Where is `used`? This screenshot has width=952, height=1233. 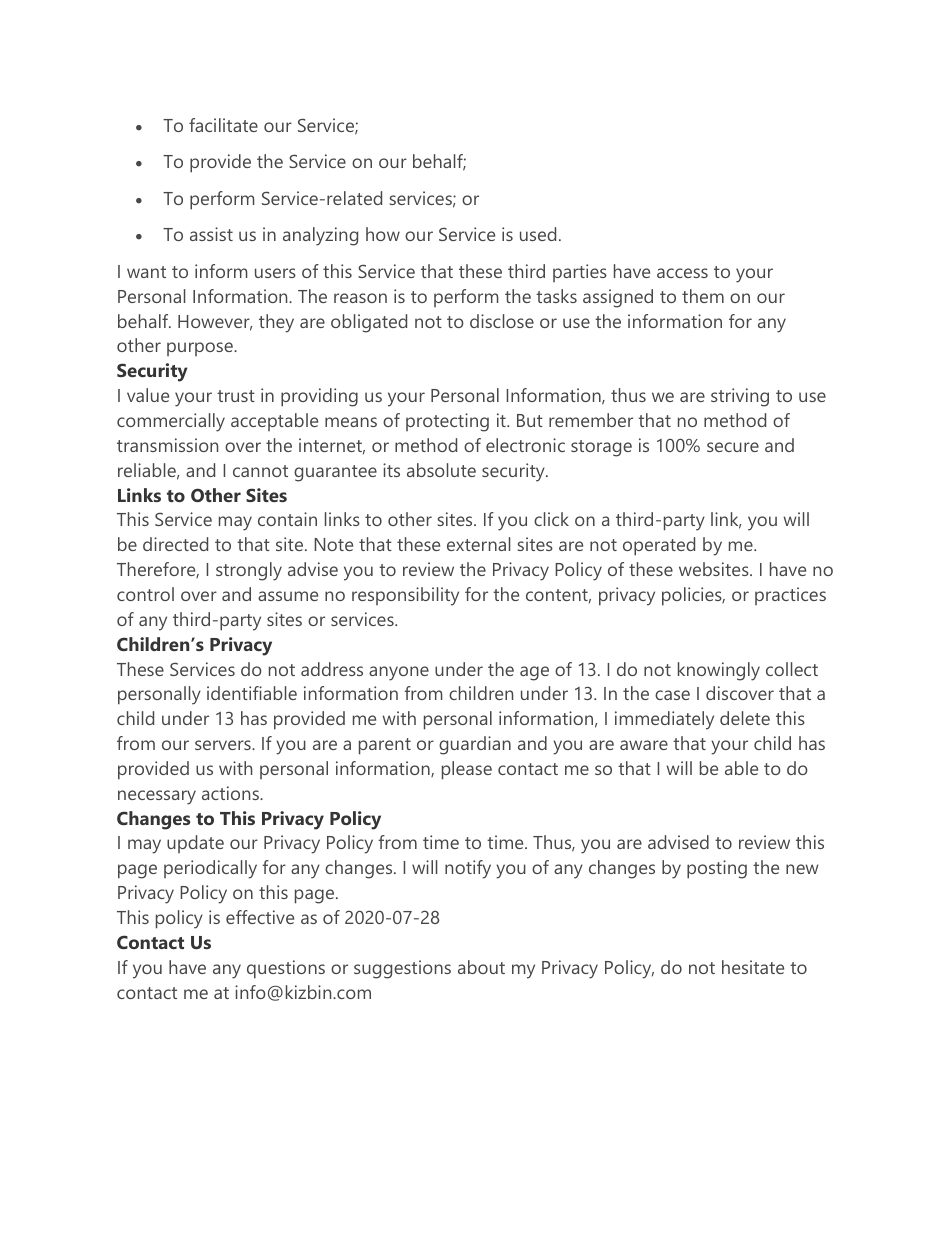
used is located at coordinates (538, 234).
